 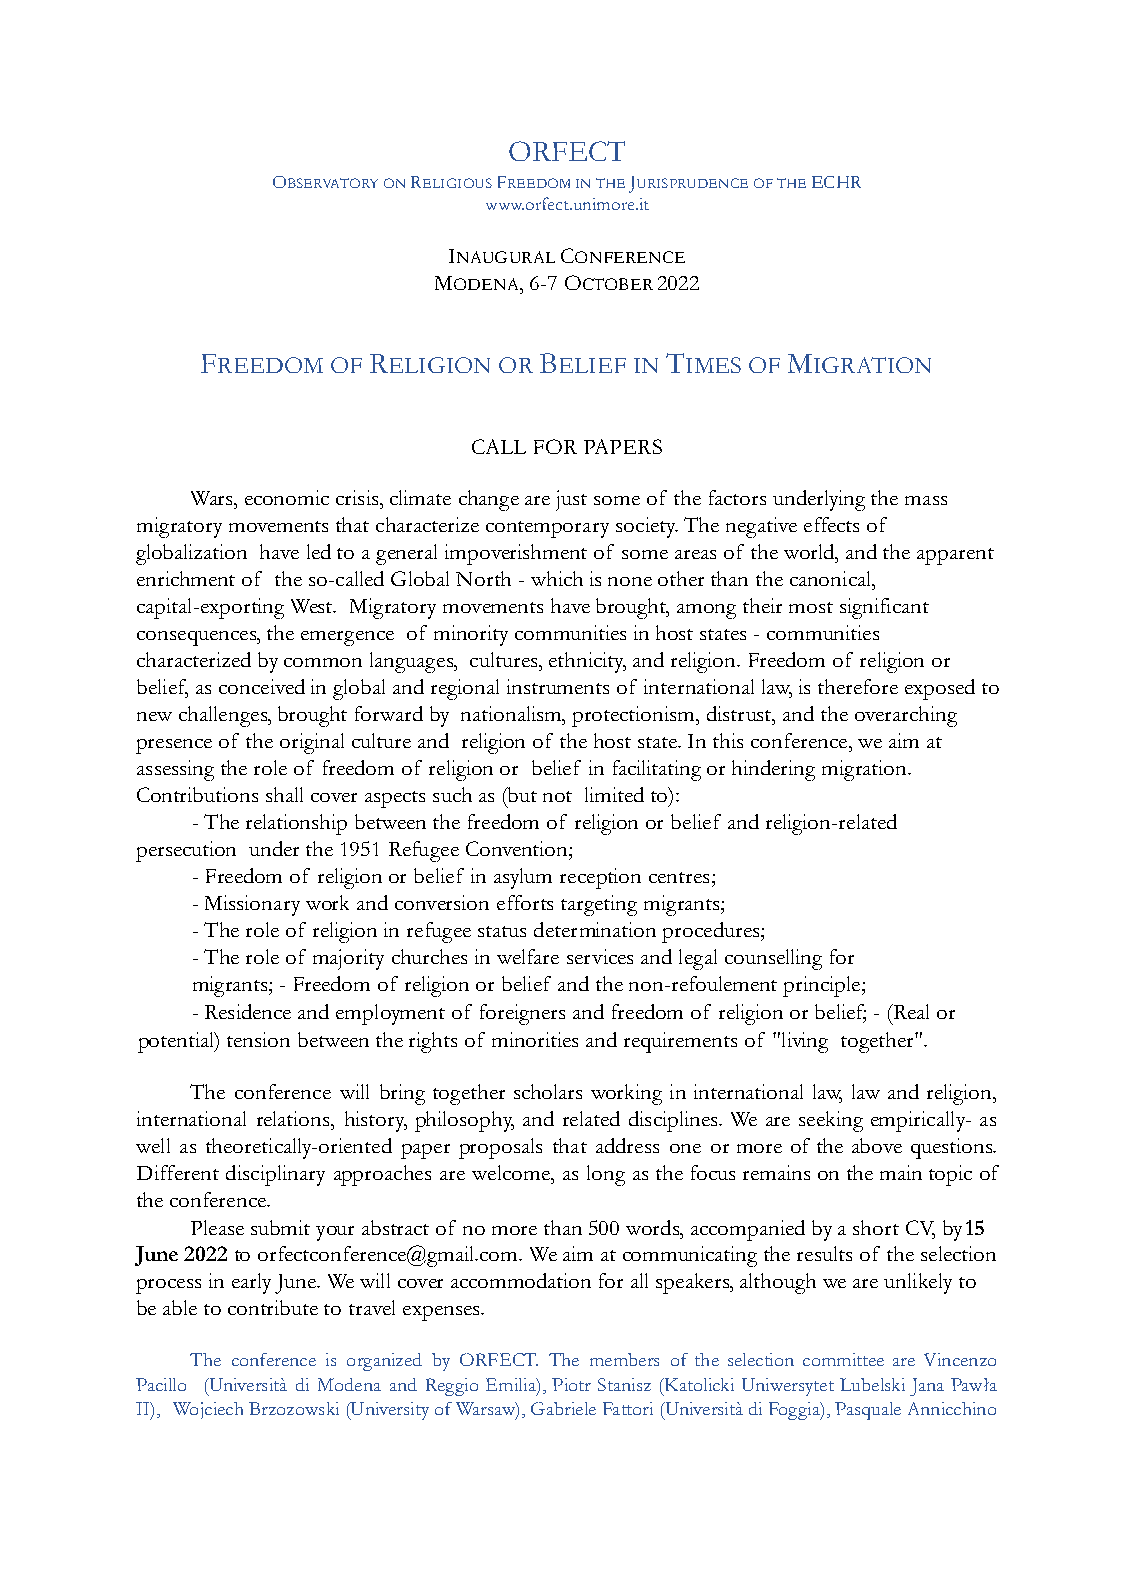 What do you see at coordinates (287, 497) in the screenshot?
I see `economic` at bounding box center [287, 497].
